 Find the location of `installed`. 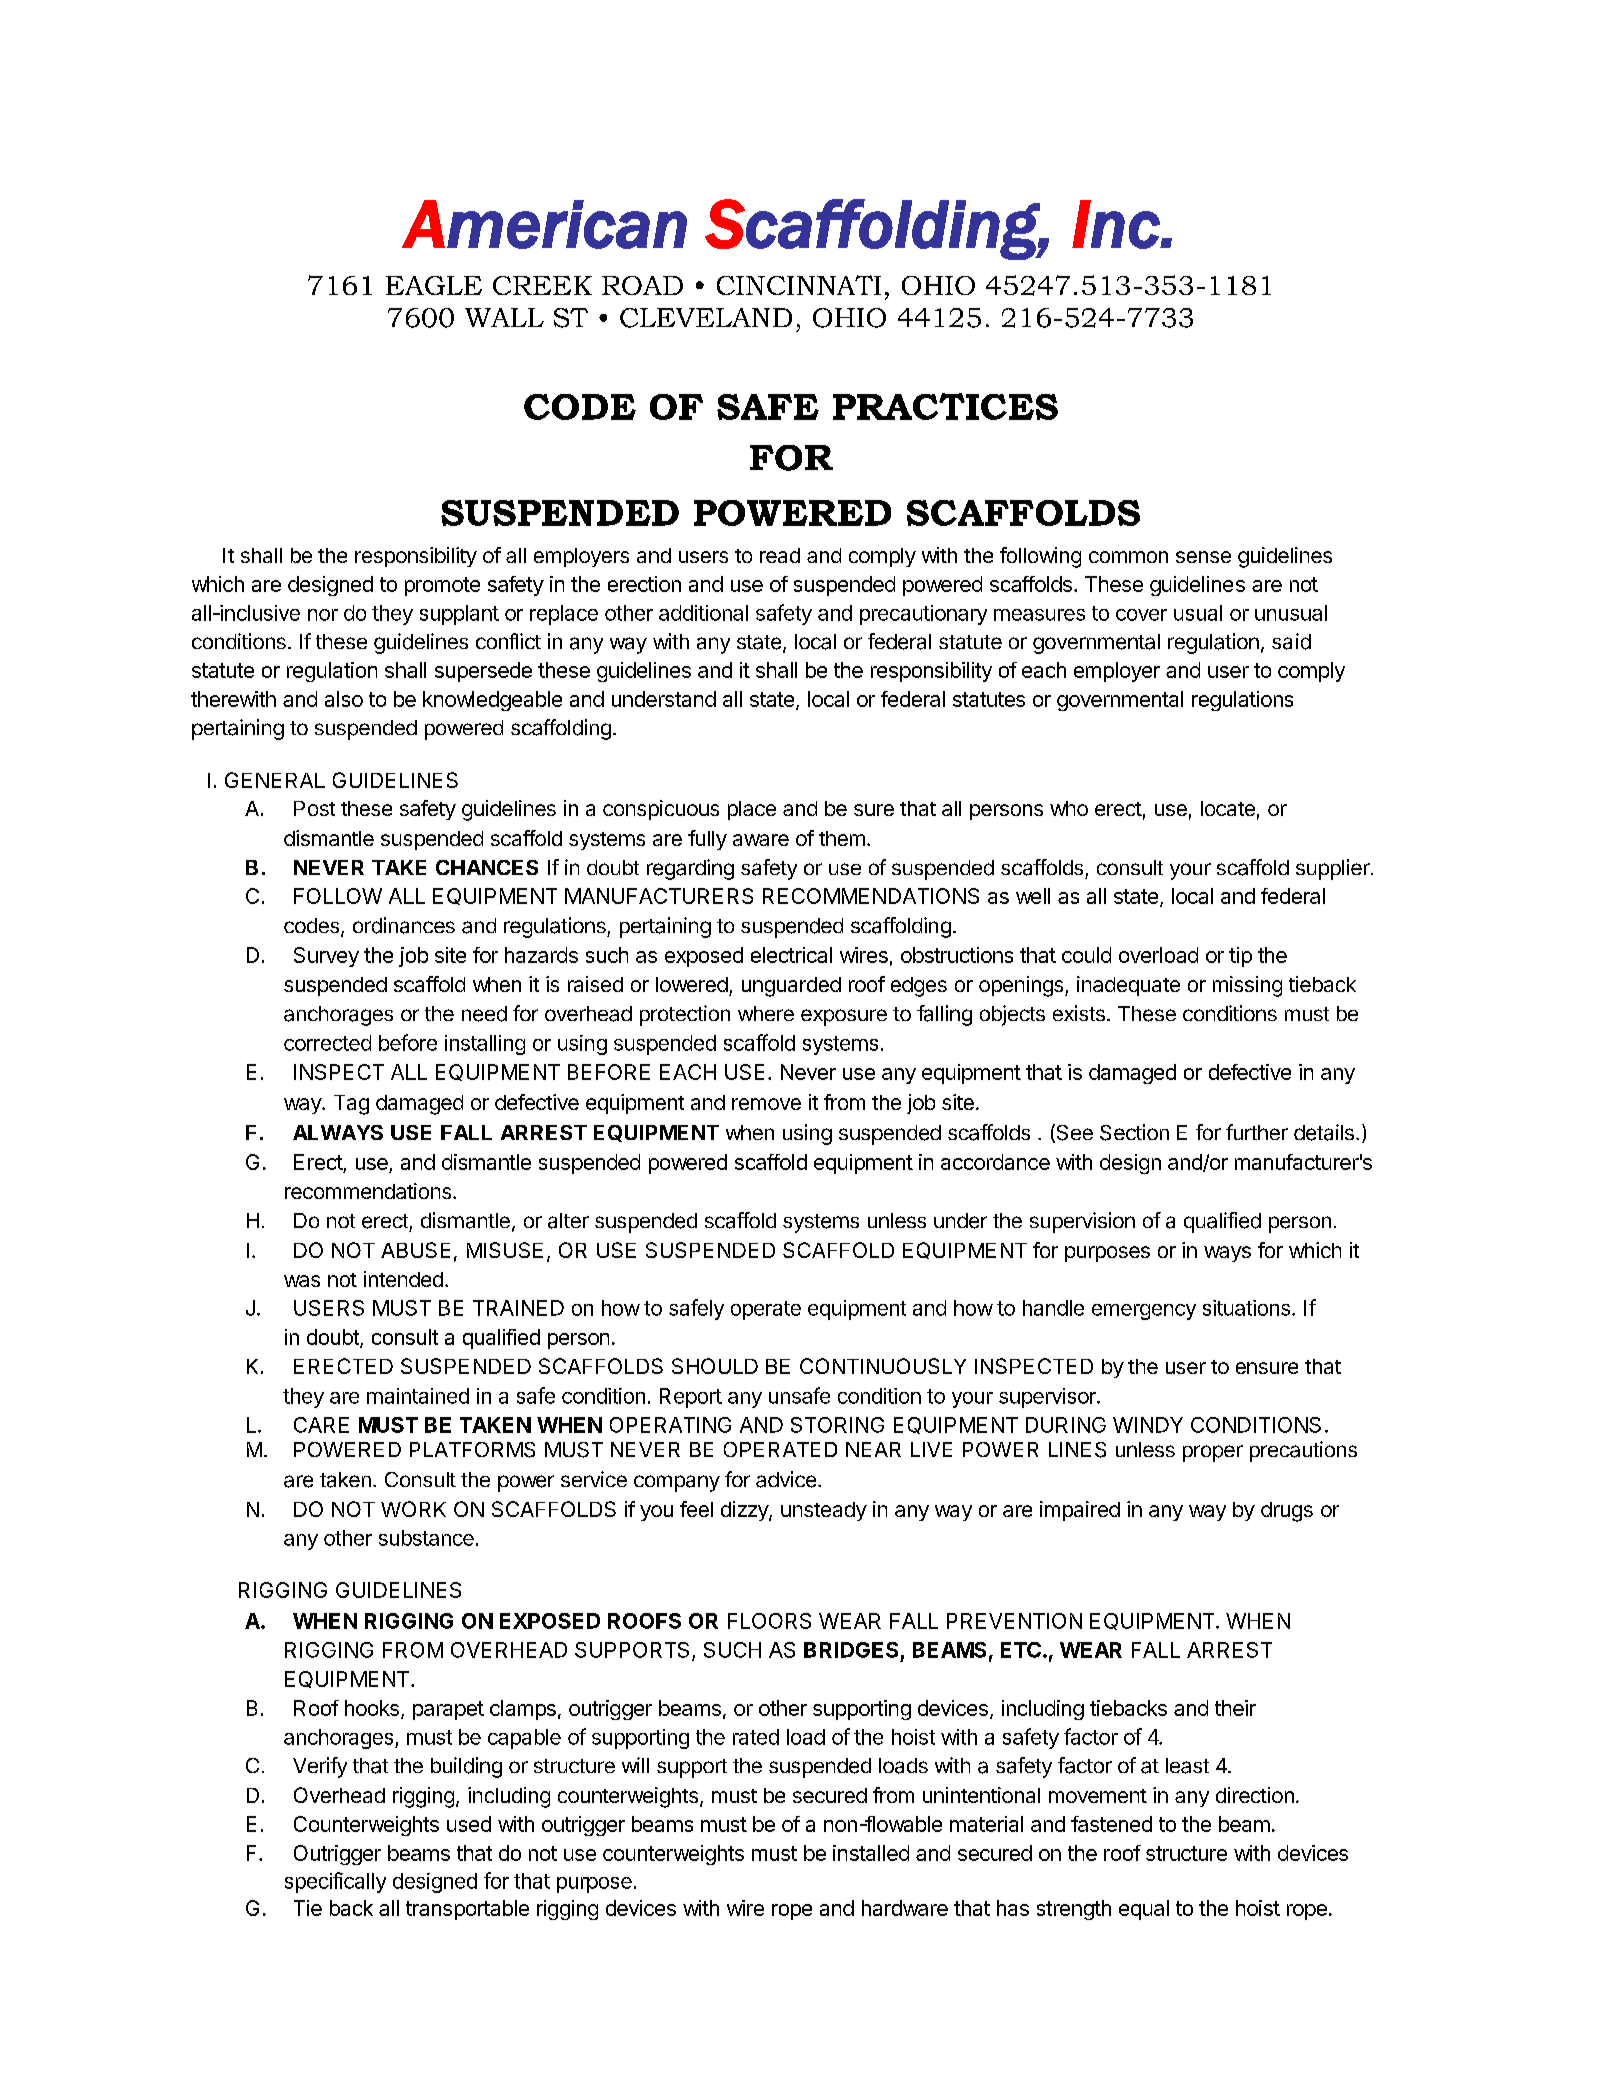

installed is located at coordinates (871, 1853).
